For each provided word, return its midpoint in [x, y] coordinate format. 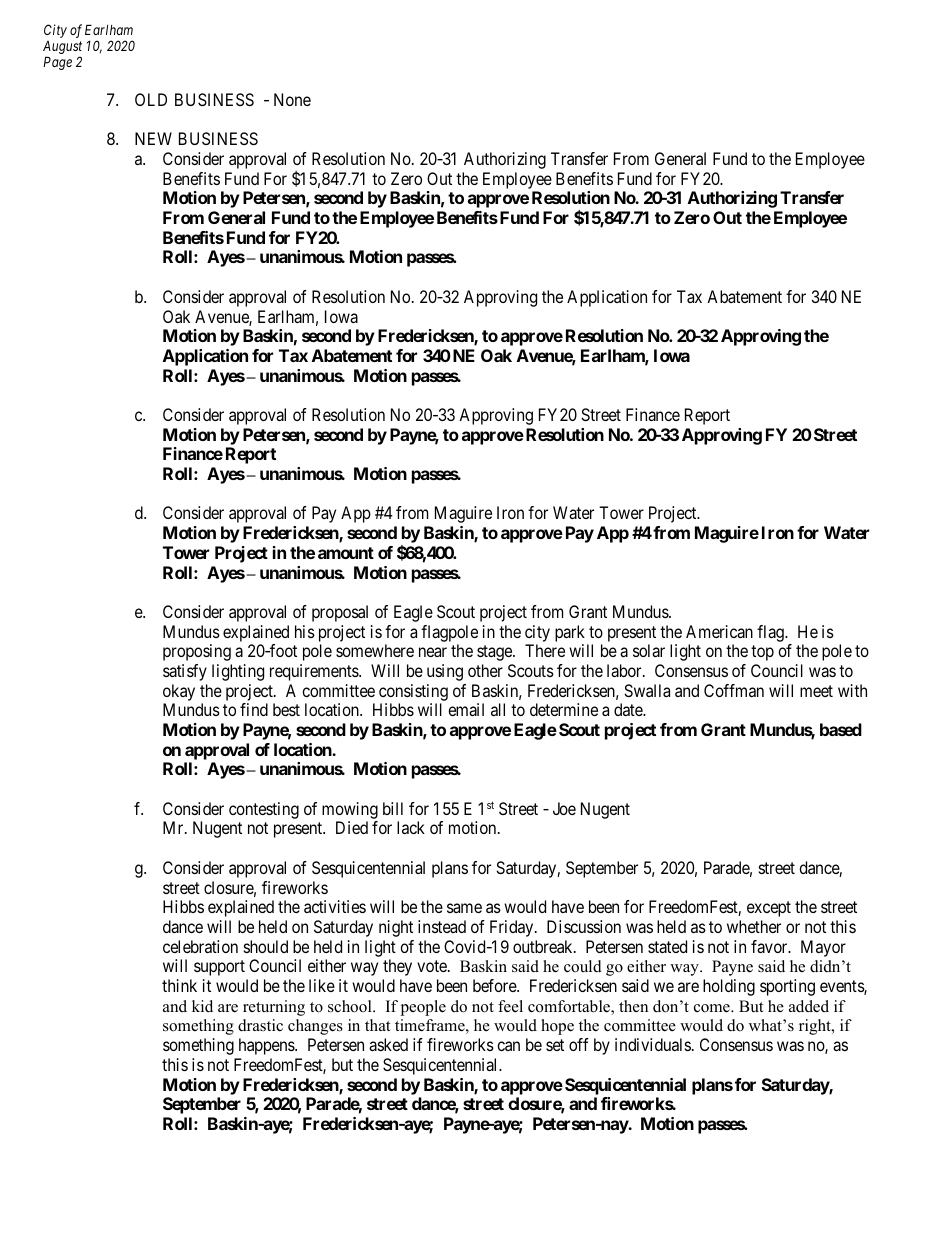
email [466, 709]
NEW [153, 138]
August [62, 49]
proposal [340, 613]
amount [346, 553]
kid [202, 1006]
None [292, 99]
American [719, 631]
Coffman [734, 690]
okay [179, 692]
